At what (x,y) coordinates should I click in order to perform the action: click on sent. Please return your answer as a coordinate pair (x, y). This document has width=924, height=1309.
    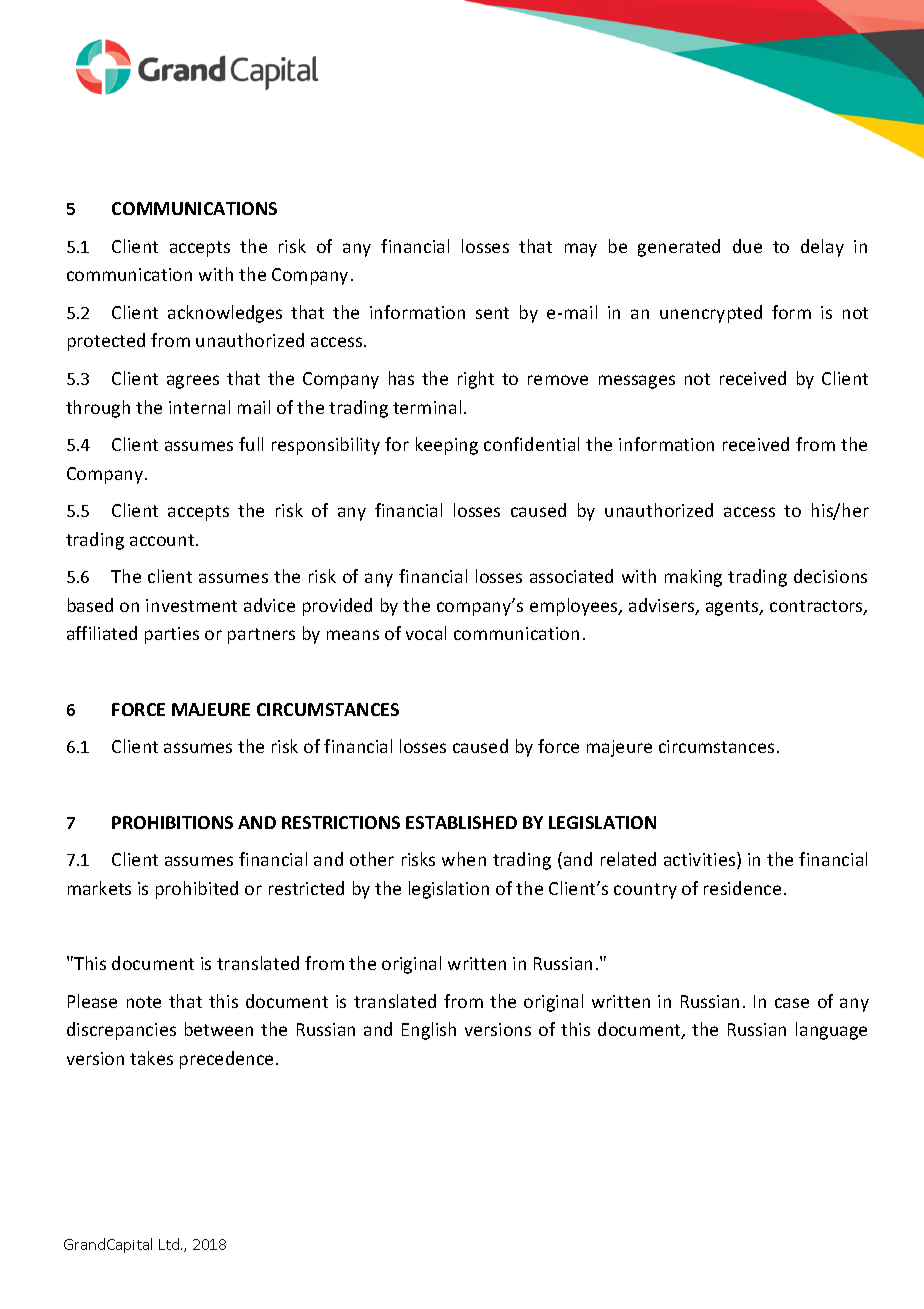
    Looking at the image, I should click on (492, 313).
